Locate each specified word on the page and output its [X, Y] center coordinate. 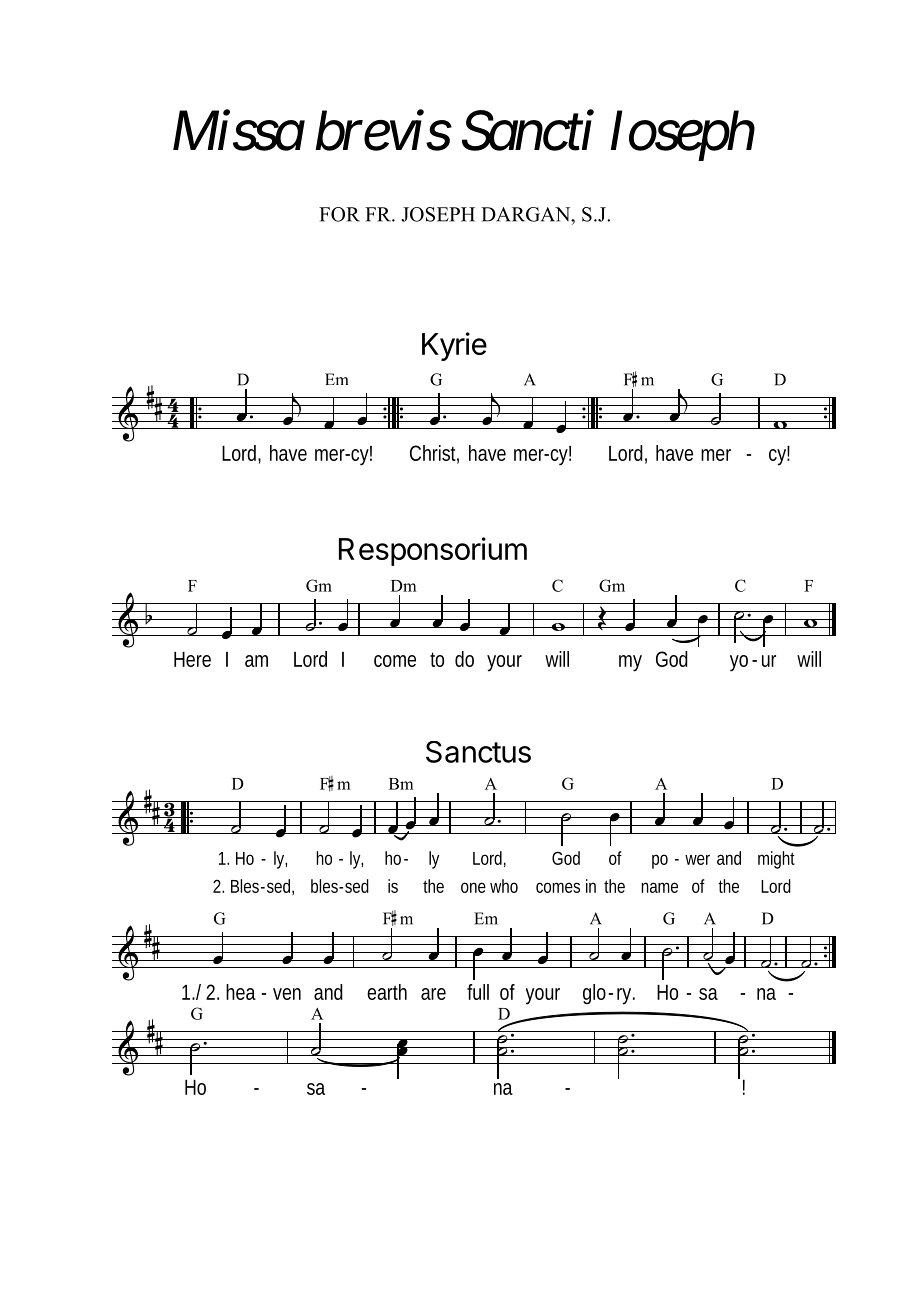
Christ [434, 454]
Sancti [528, 131]
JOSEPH [438, 214]
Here [192, 659]
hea [241, 992]
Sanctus [478, 752]
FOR [339, 214]
